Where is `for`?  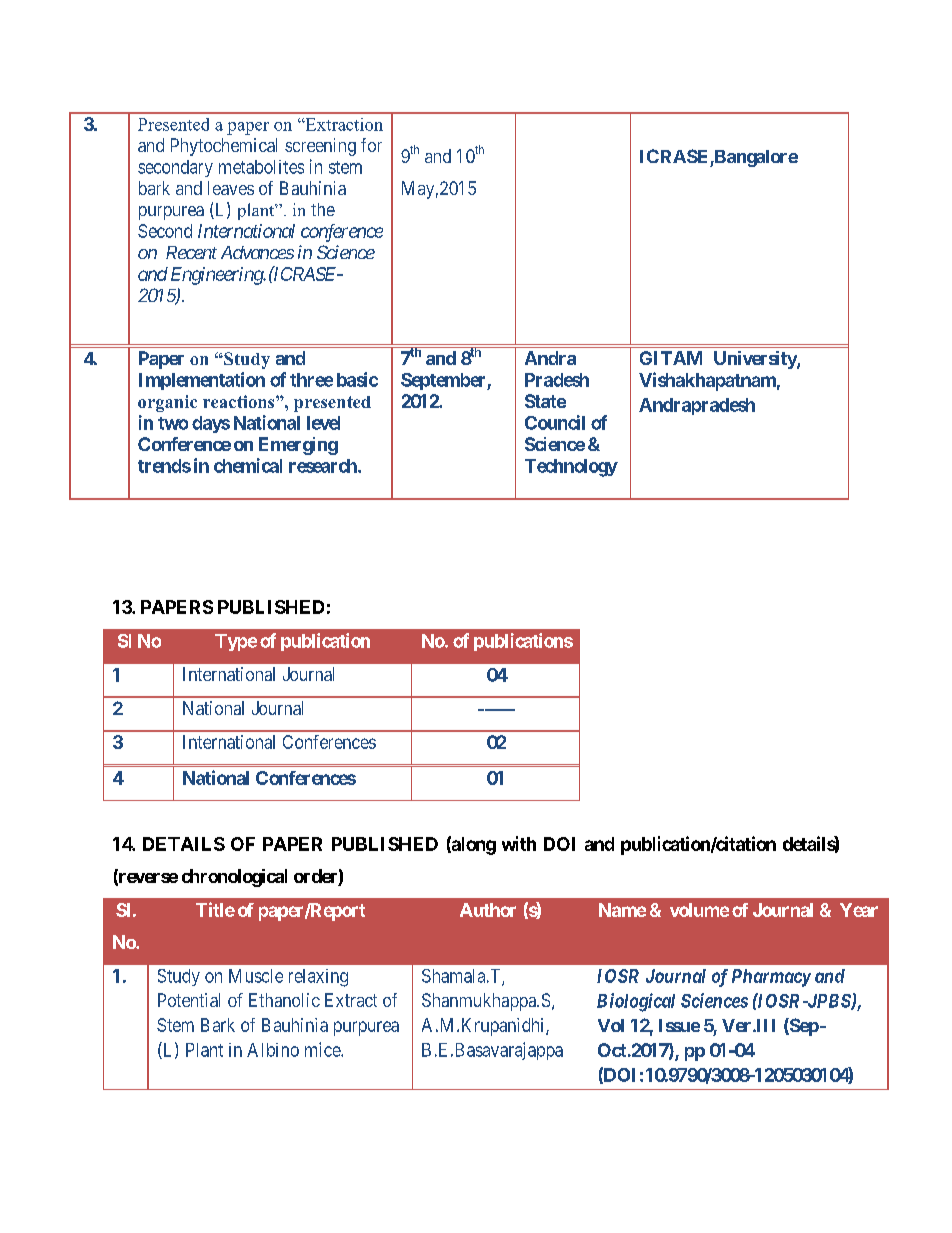 for is located at coordinates (371, 145).
